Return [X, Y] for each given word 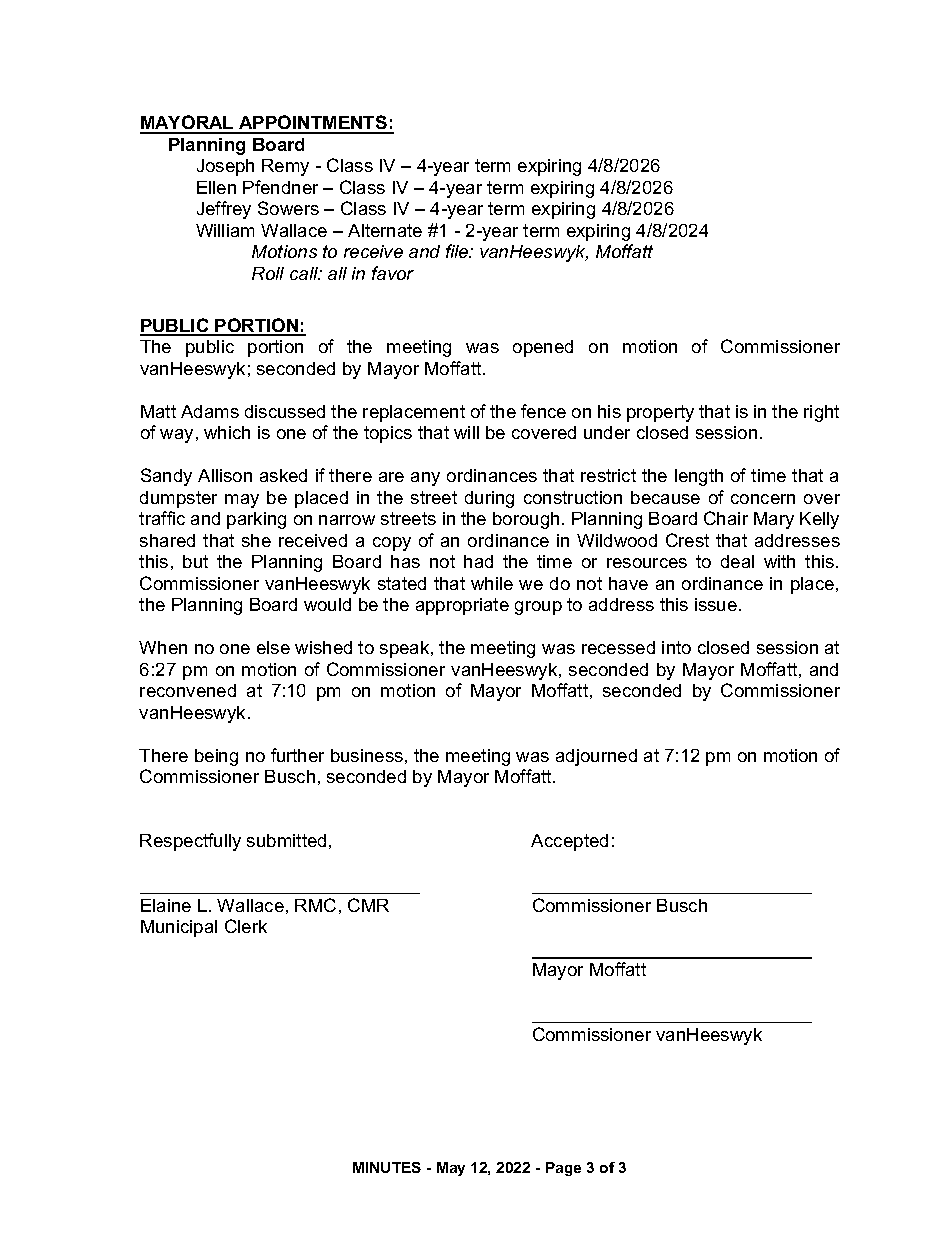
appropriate [462, 606]
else [273, 647]
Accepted [569, 842]
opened [543, 348]
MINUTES [387, 1167]
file [458, 251]
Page [563, 1169]
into [676, 647]
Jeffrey [224, 210]
